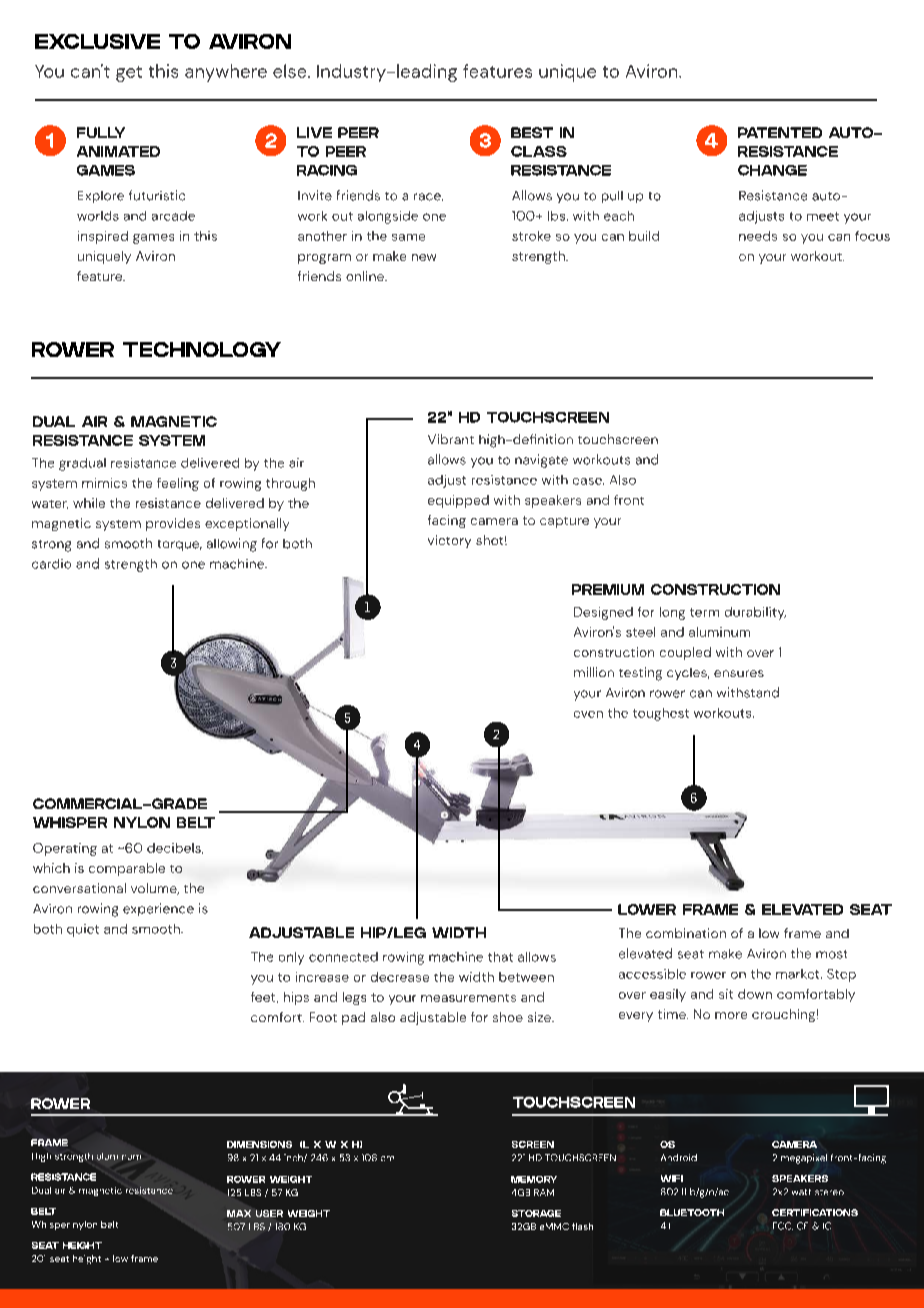  Describe the element at coordinates (239, 1213) in the page. I see `MAX` at that location.
